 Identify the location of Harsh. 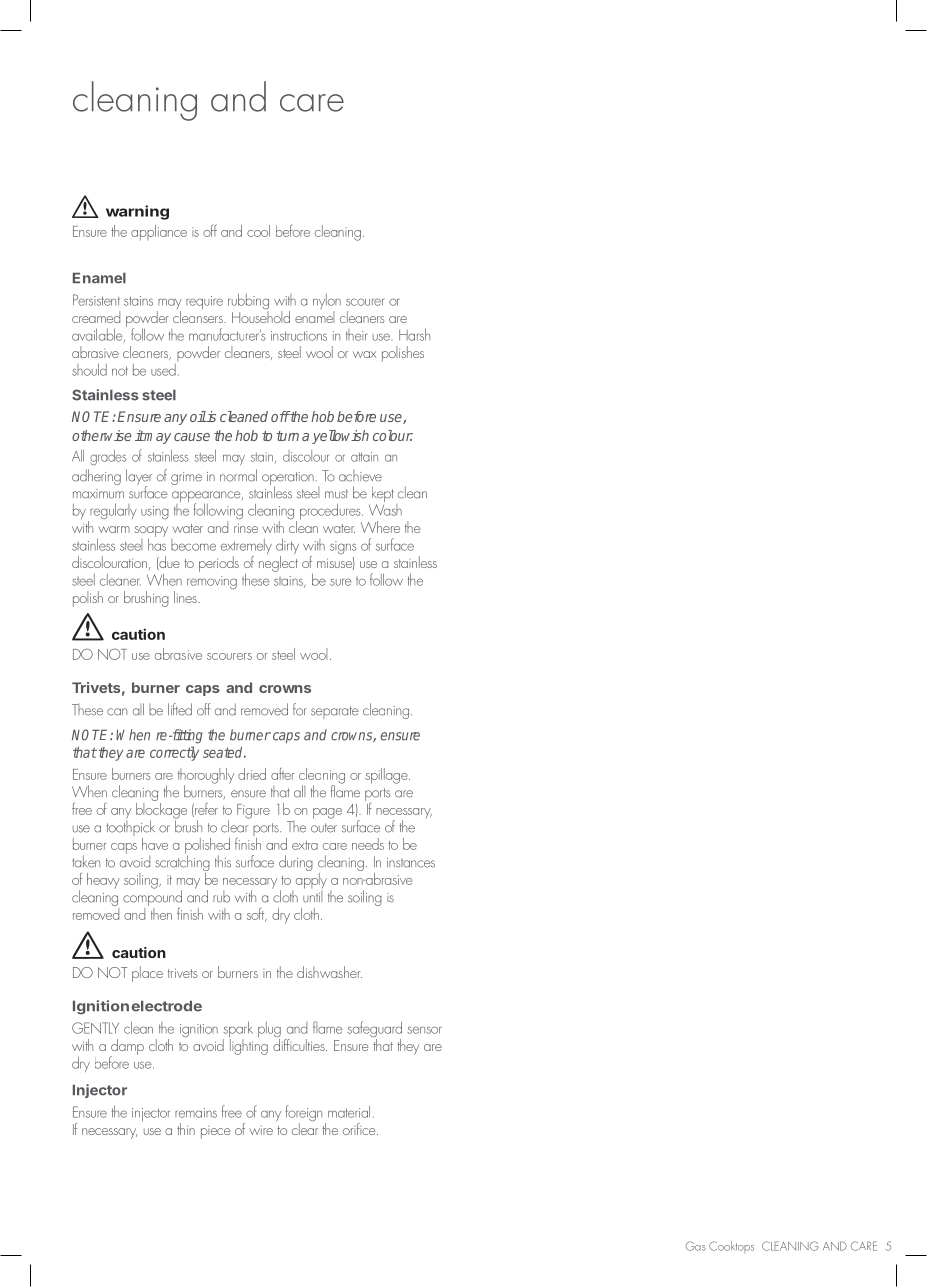
(414, 334).
